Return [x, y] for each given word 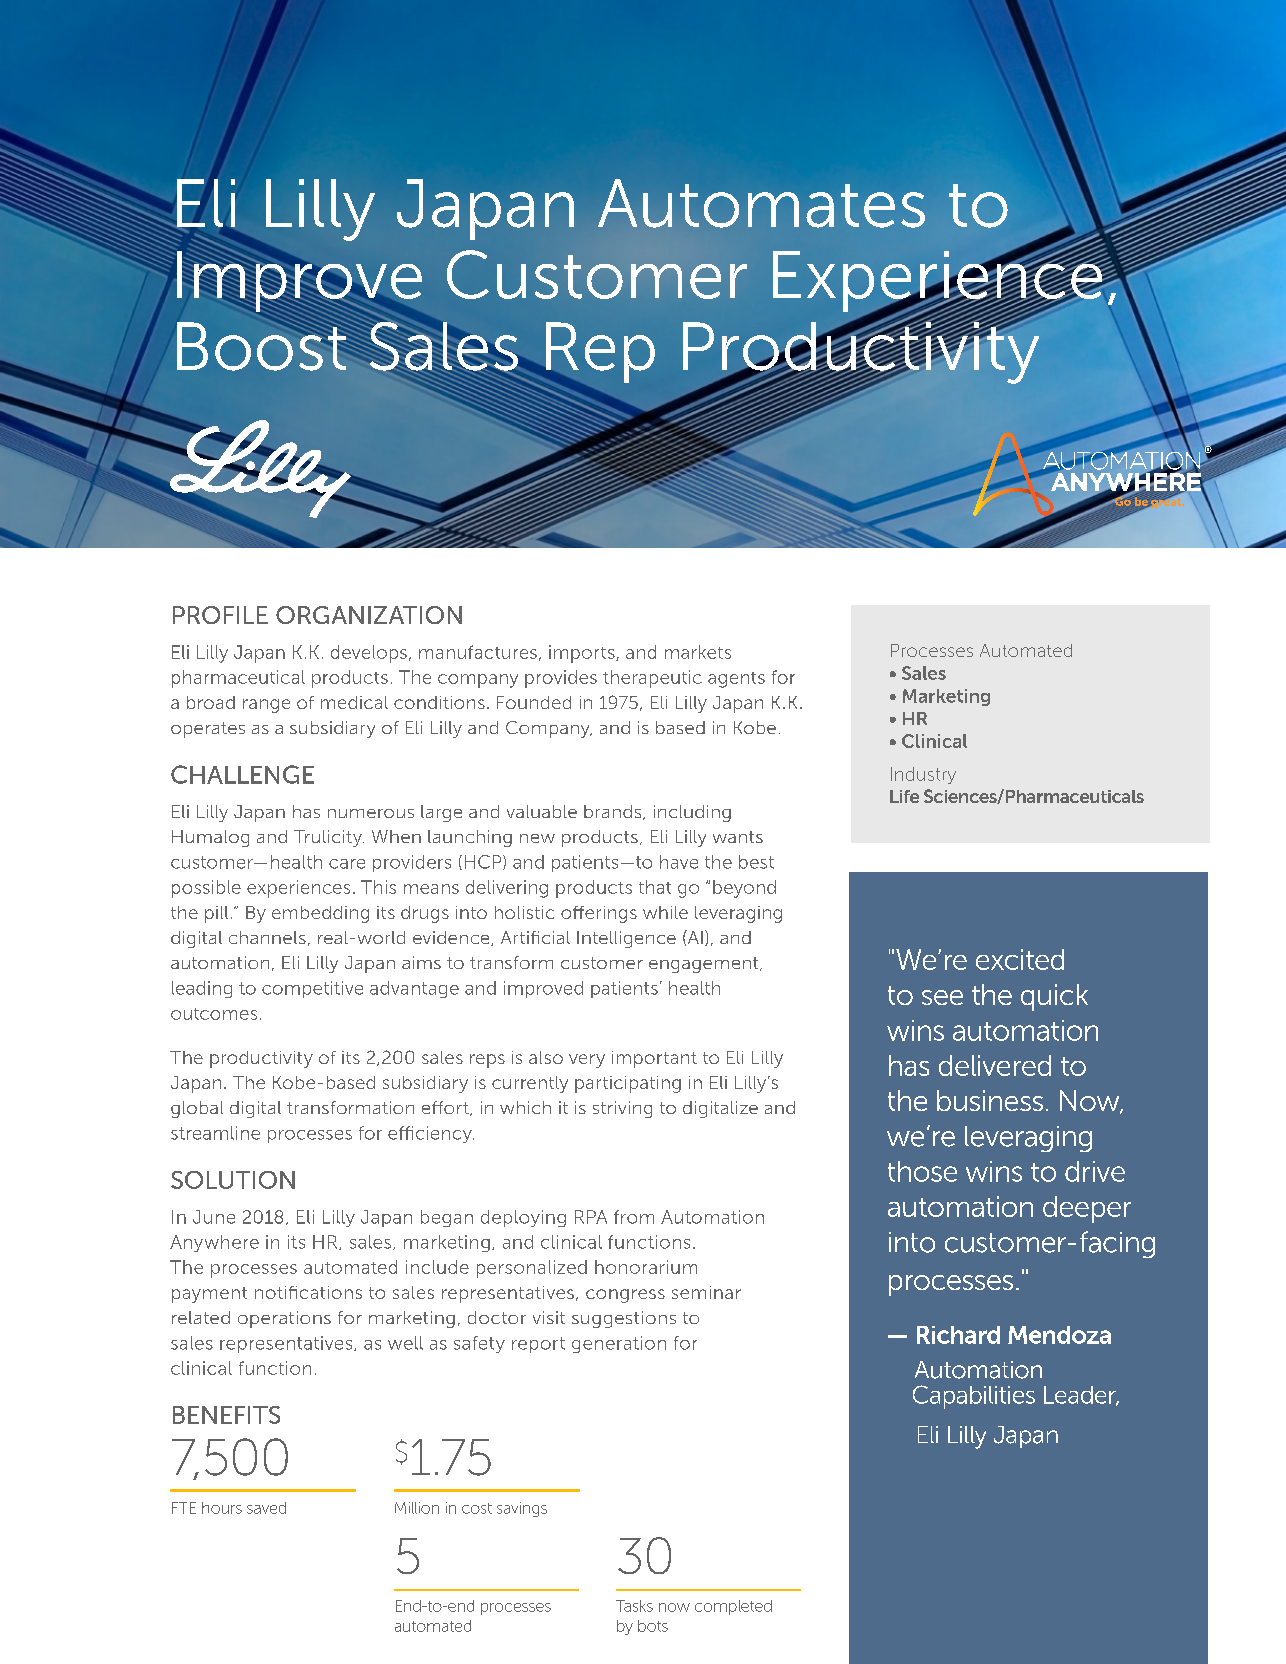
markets [698, 652]
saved [266, 1508]
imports [583, 654]
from [634, 1217]
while [665, 912]
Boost [263, 345]
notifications [308, 1292]
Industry [923, 775]
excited [1020, 959]
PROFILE [220, 615]
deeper [1087, 1209]
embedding [320, 914]
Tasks [634, 1606]
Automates [761, 203]
